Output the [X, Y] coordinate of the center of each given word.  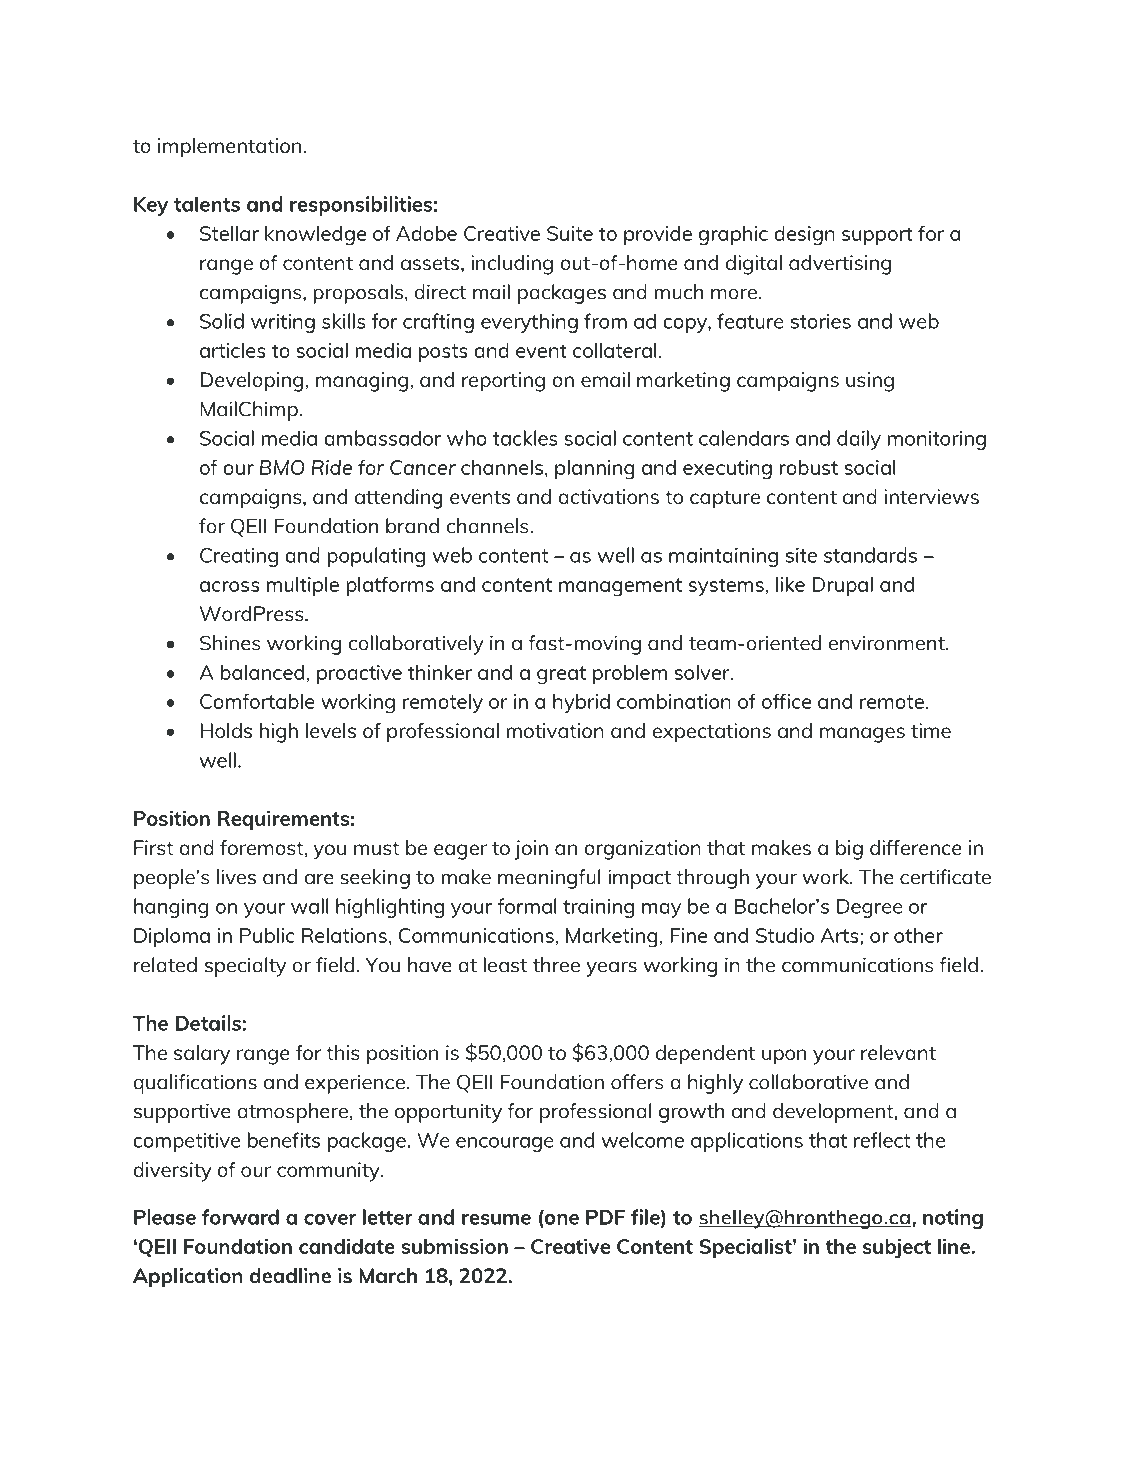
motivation [555, 730]
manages [862, 735]
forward [240, 1217]
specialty [245, 967]
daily [859, 440]
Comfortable [257, 701]
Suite [570, 233]
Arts [840, 935]
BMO [282, 467]
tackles [525, 438]
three [556, 965]
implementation [229, 148]
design [804, 235]
